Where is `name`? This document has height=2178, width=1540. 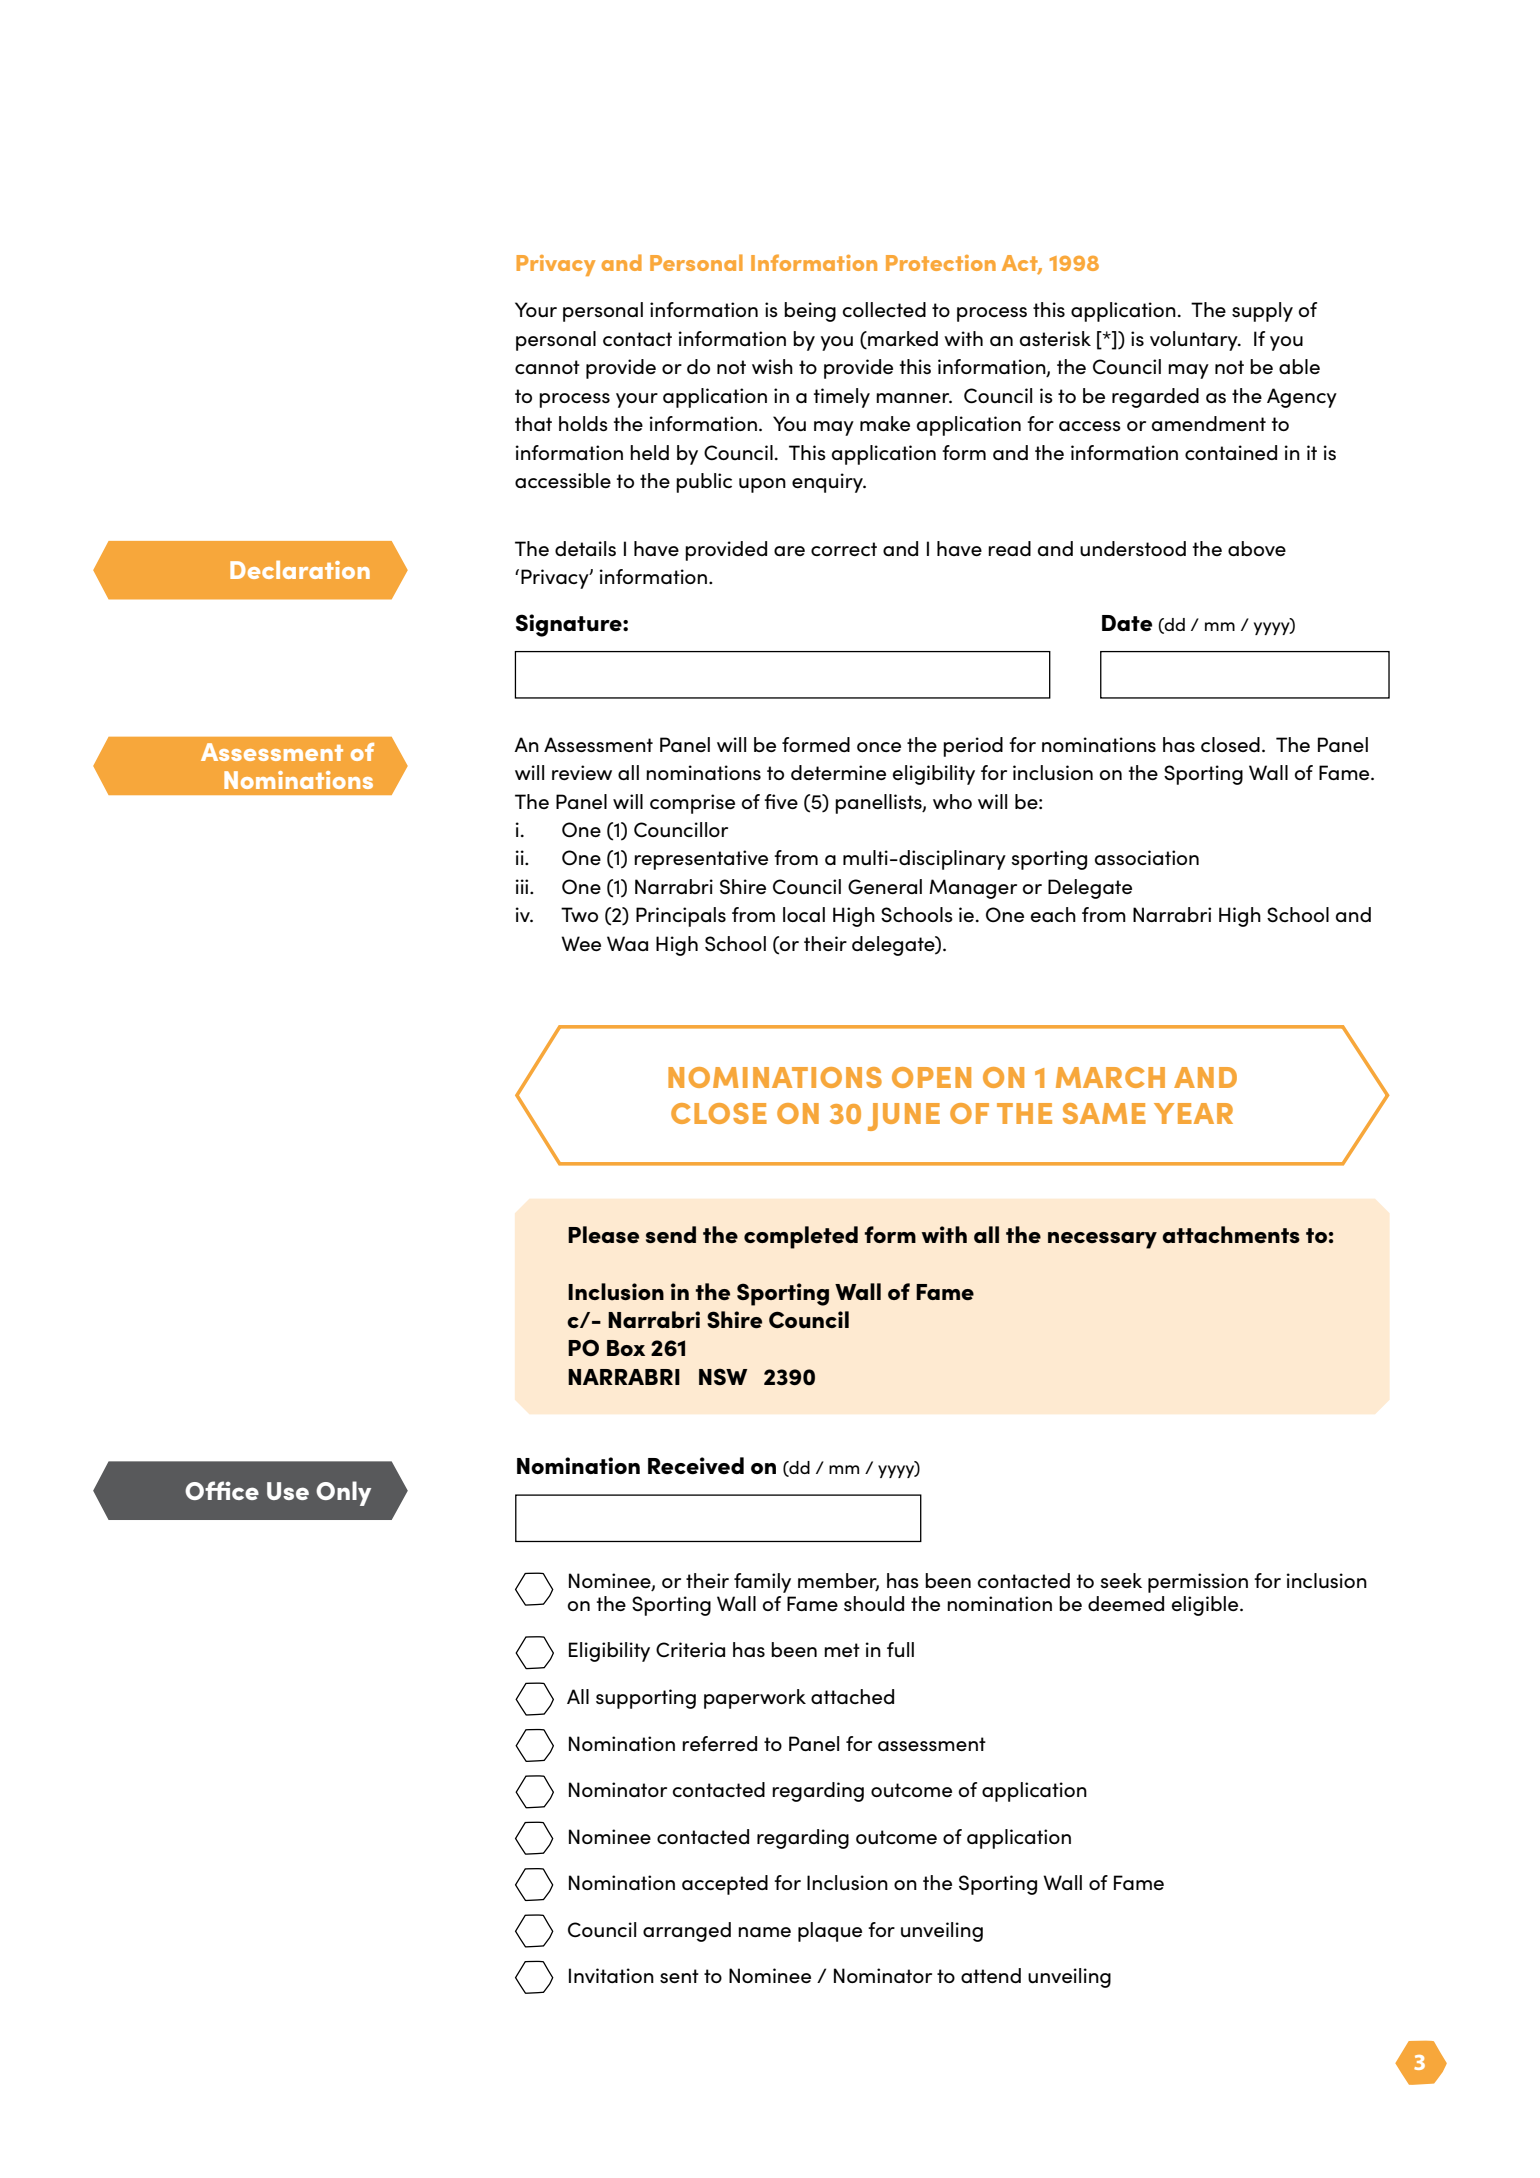 name is located at coordinates (764, 1932).
